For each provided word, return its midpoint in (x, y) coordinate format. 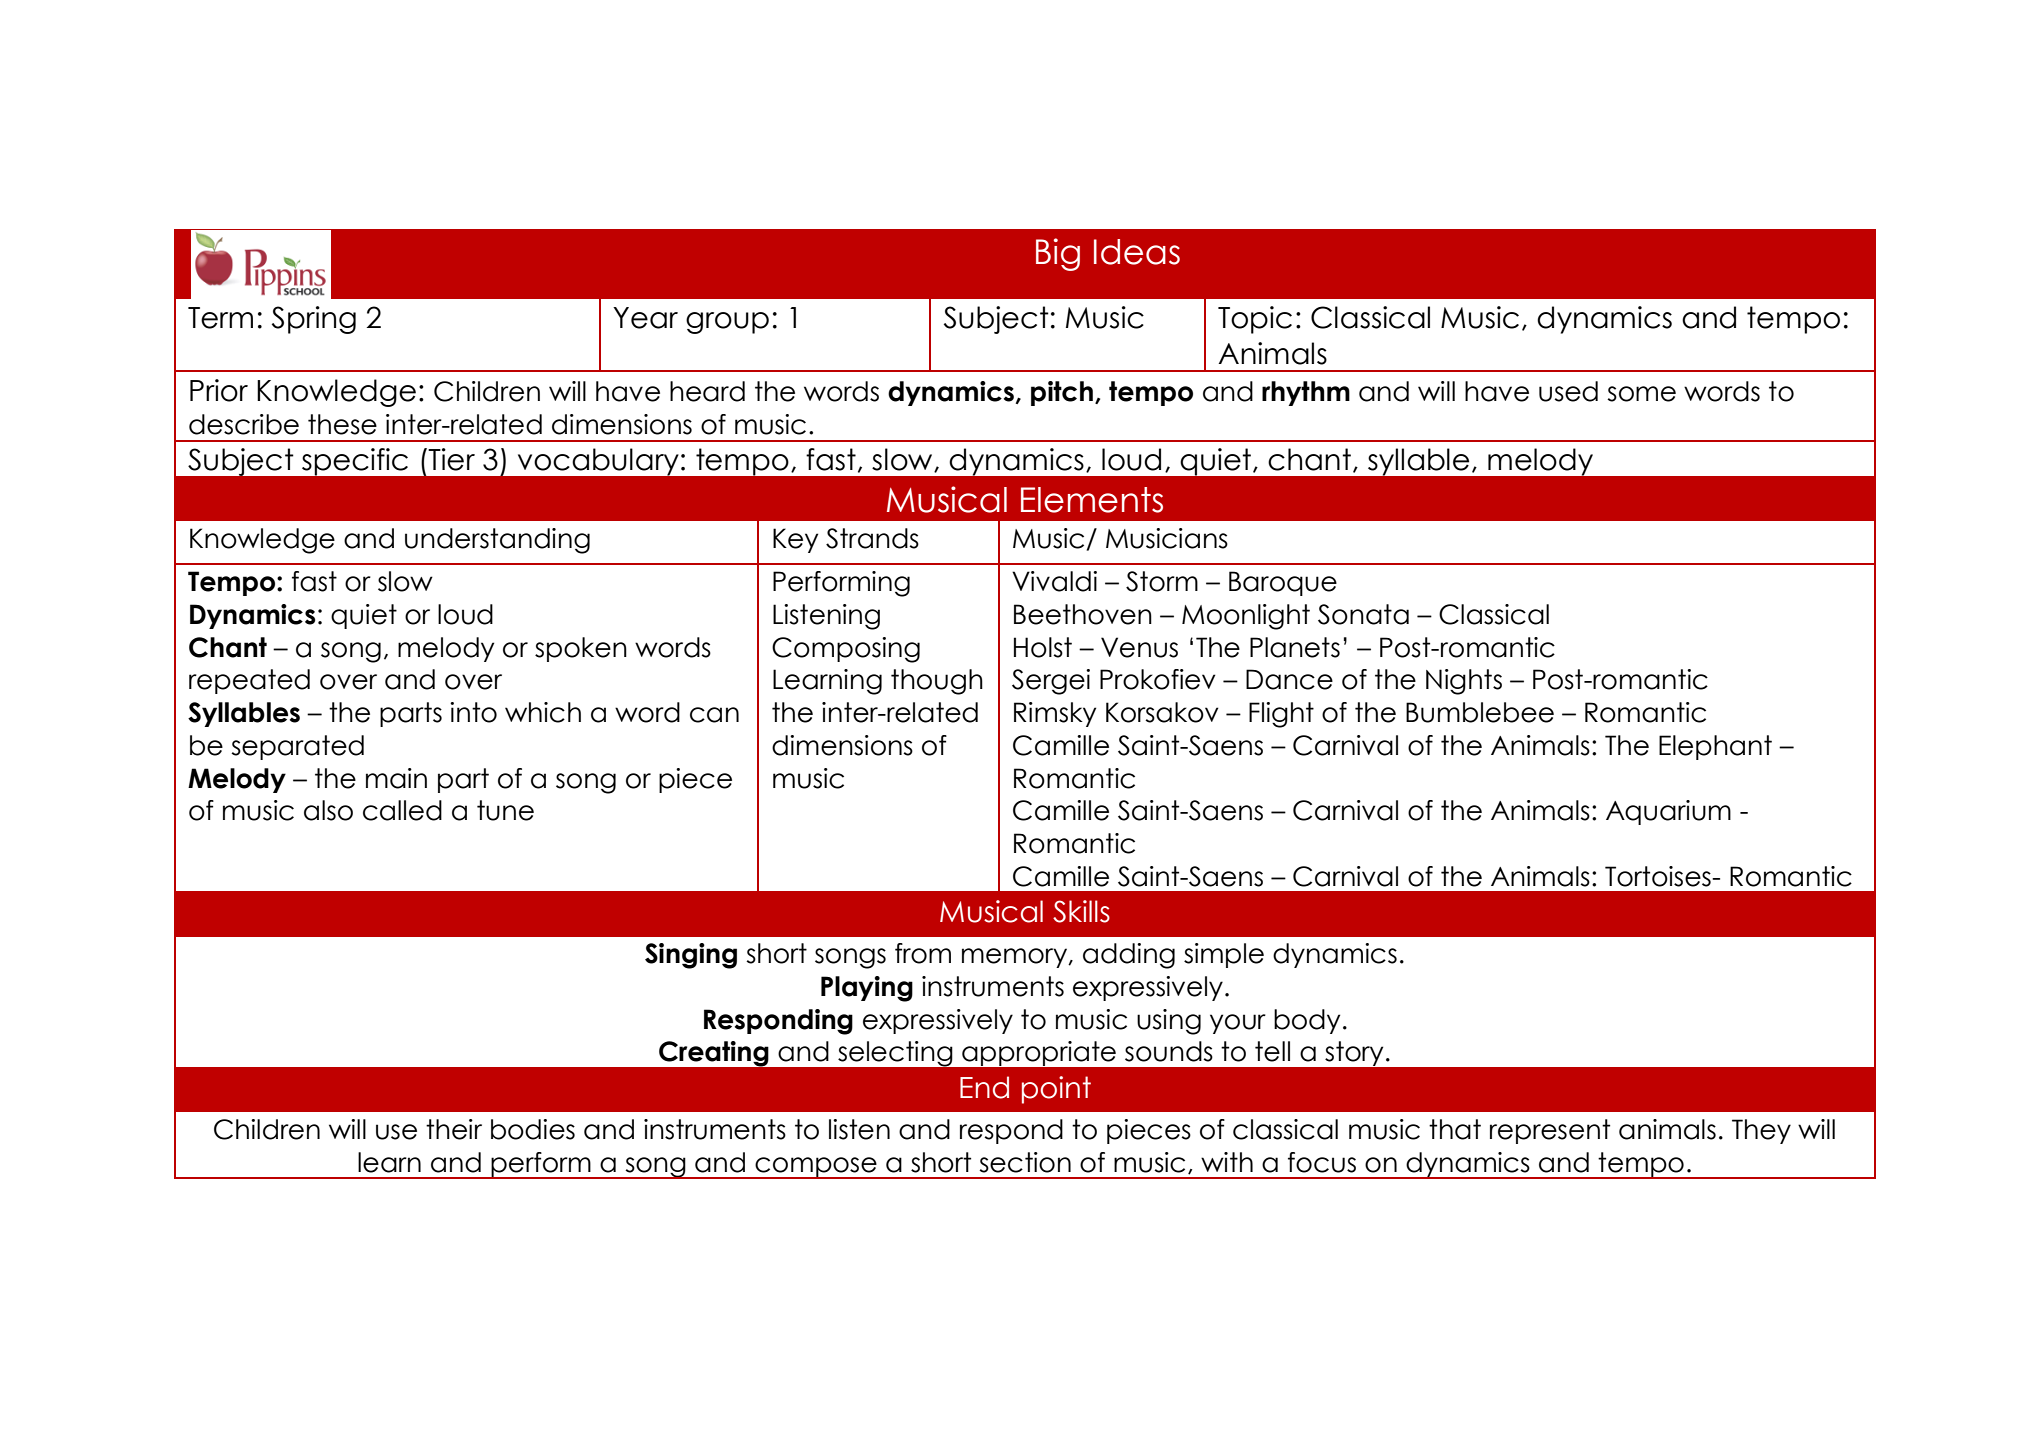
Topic (1255, 320)
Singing (691, 956)
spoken (581, 649)
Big (1058, 254)
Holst (1043, 647)
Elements (1092, 500)
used (1568, 391)
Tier (451, 459)
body (1307, 1021)
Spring (314, 320)
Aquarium (1668, 812)
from (923, 953)
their (454, 1129)
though (937, 682)
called (402, 810)
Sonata (1363, 614)
